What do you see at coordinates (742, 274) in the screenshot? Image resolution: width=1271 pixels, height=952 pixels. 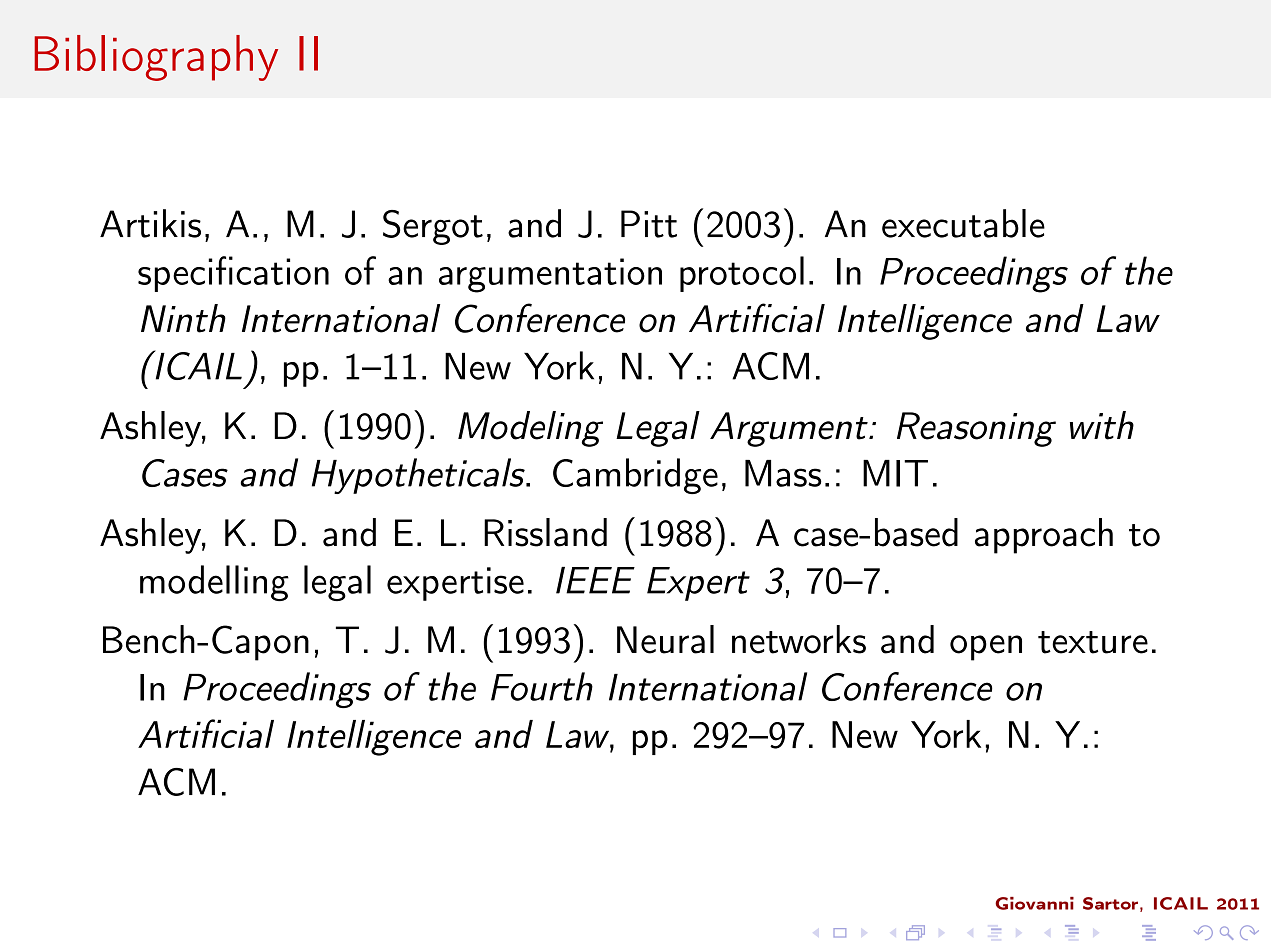 I see `protocol` at bounding box center [742, 274].
